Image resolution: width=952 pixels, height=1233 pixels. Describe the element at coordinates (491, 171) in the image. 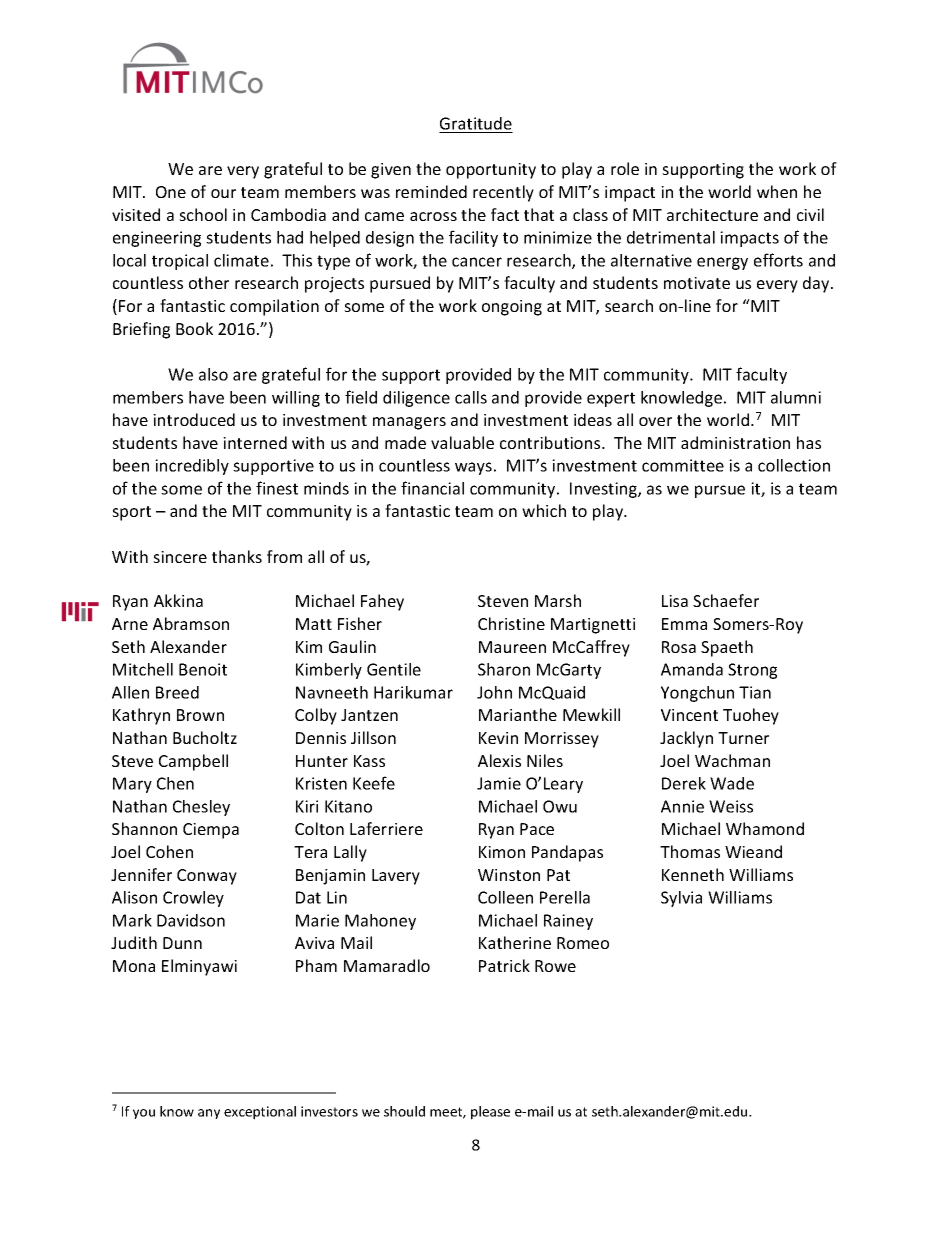

I see `opportunity` at that location.
